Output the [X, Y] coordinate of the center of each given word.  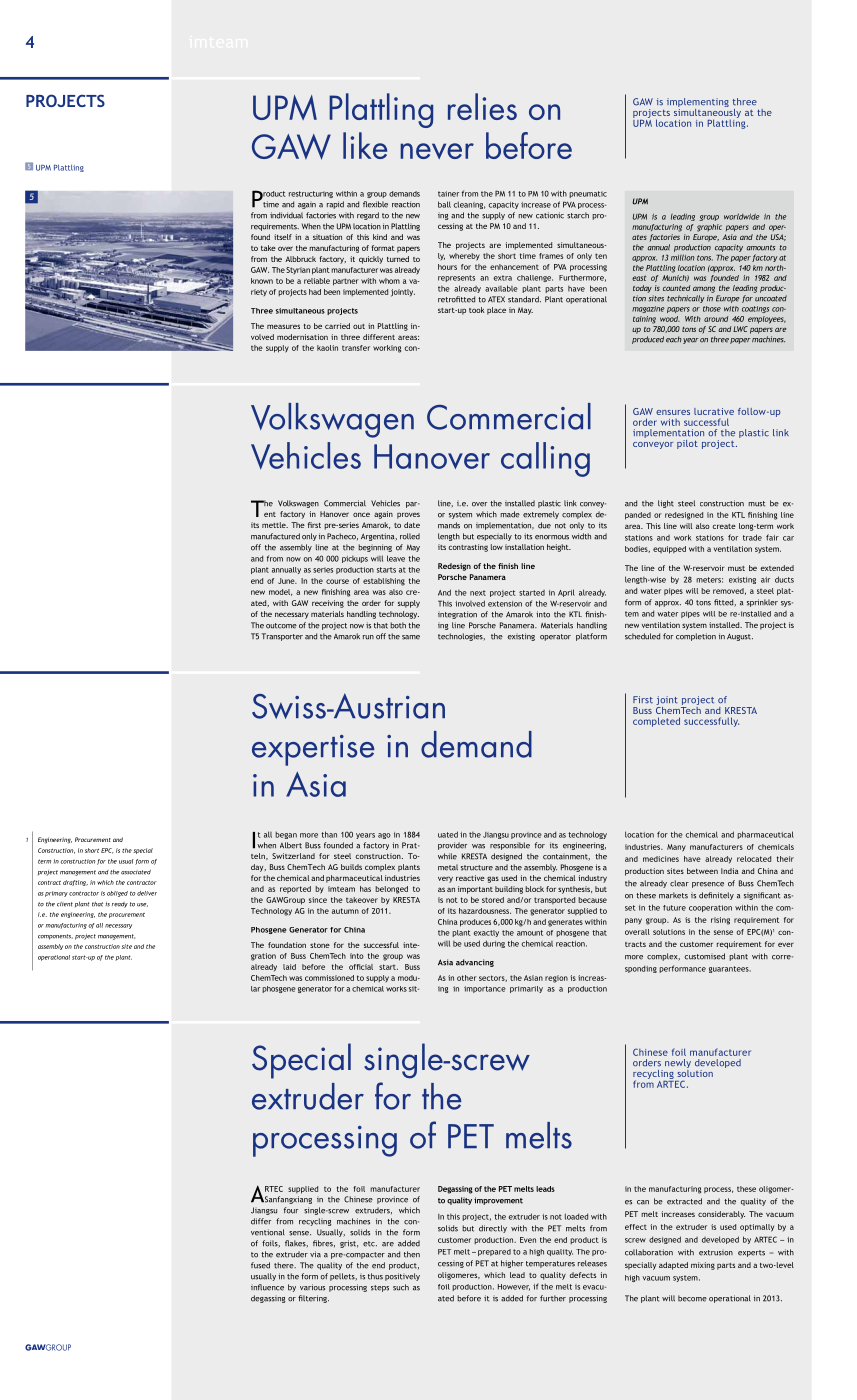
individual [286, 215]
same [411, 637]
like [365, 145]
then [412, 1254]
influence [267, 1287]
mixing [703, 1266]
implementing [698, 104]
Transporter [282, 637]
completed [656, 722]
